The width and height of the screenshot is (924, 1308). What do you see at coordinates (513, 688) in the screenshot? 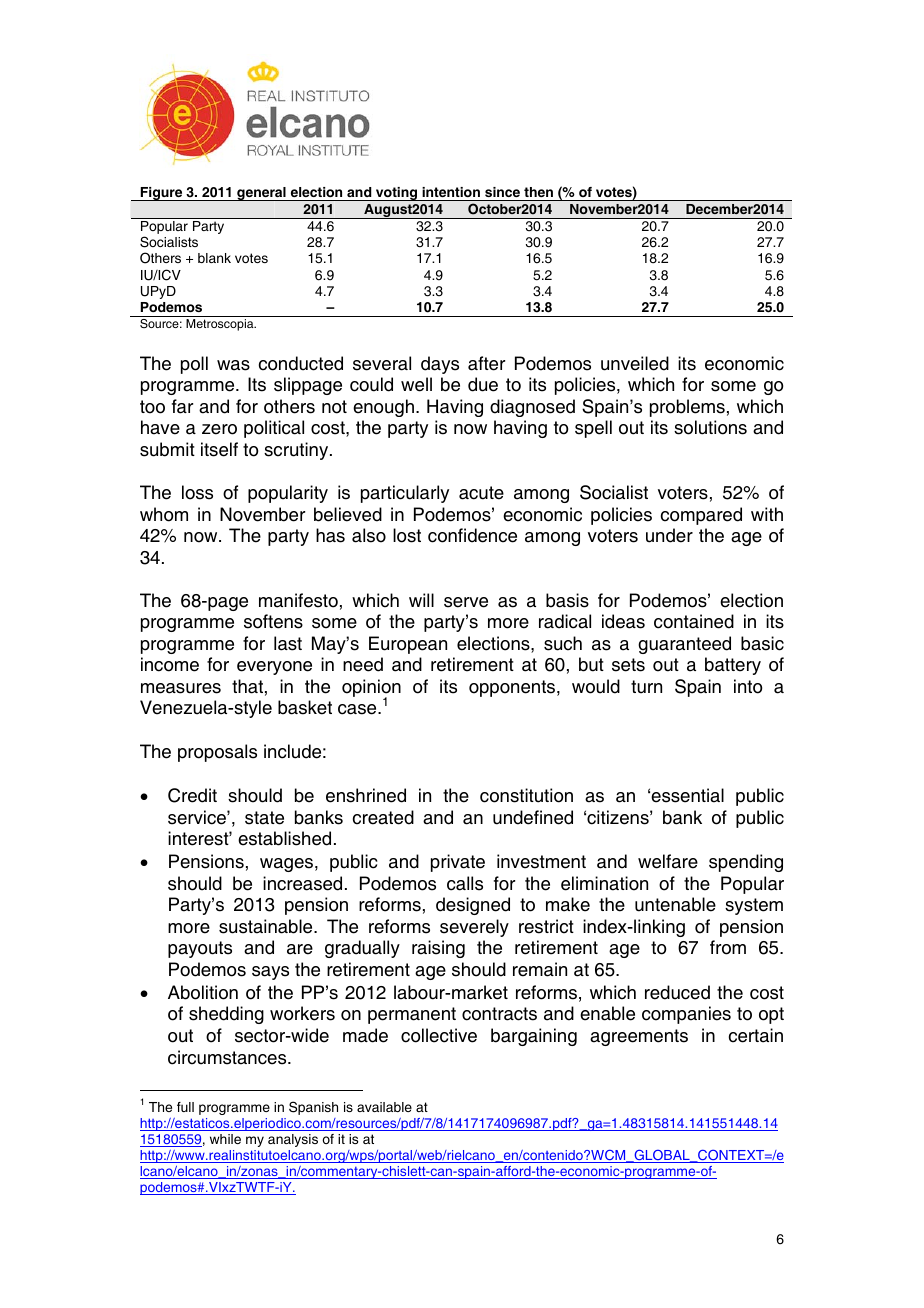
I see `opponents` at bounding box center [513, 688].
